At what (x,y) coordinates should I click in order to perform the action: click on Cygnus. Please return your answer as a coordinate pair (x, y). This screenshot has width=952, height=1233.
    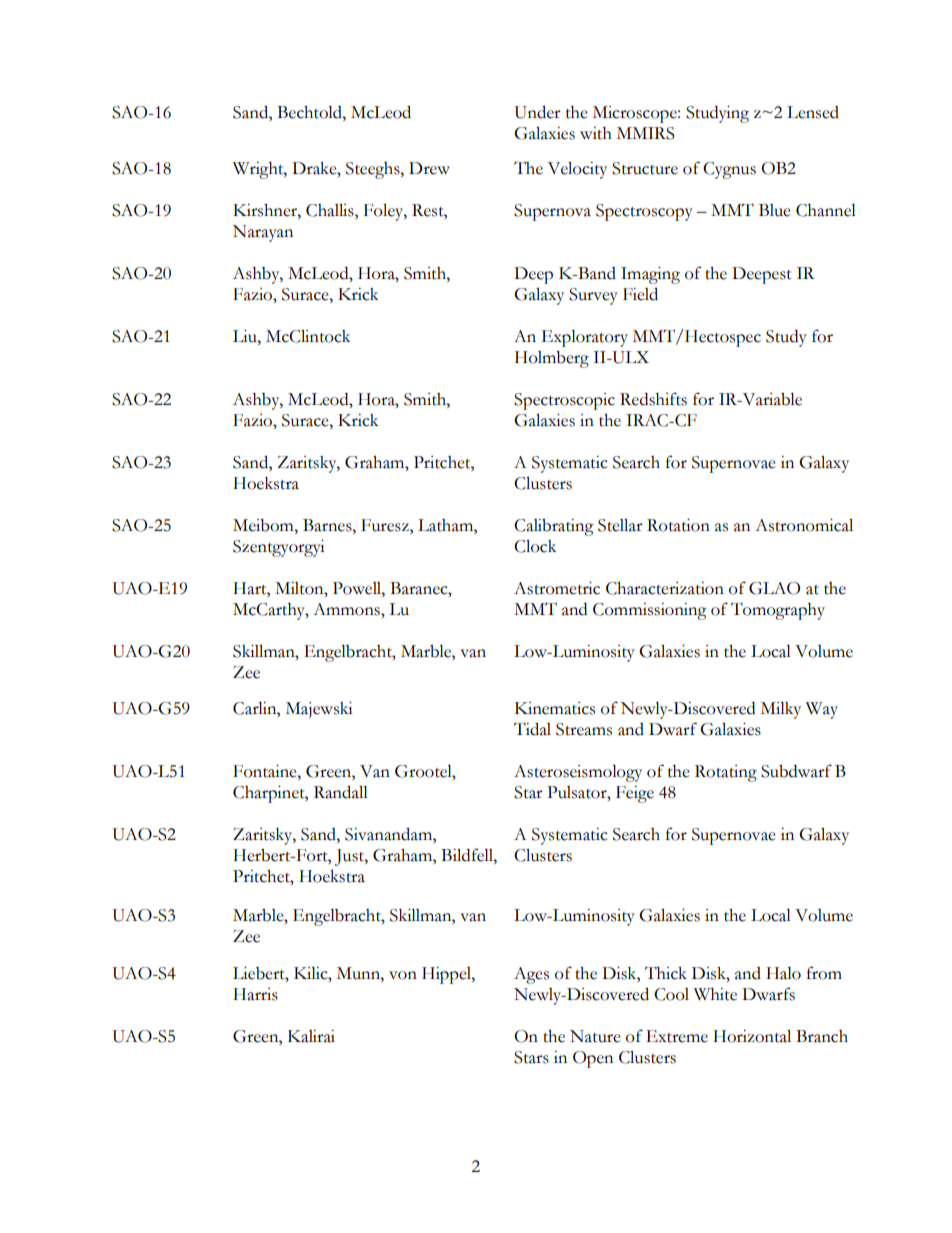
    Looking at the image, I should click on (729, 170).
